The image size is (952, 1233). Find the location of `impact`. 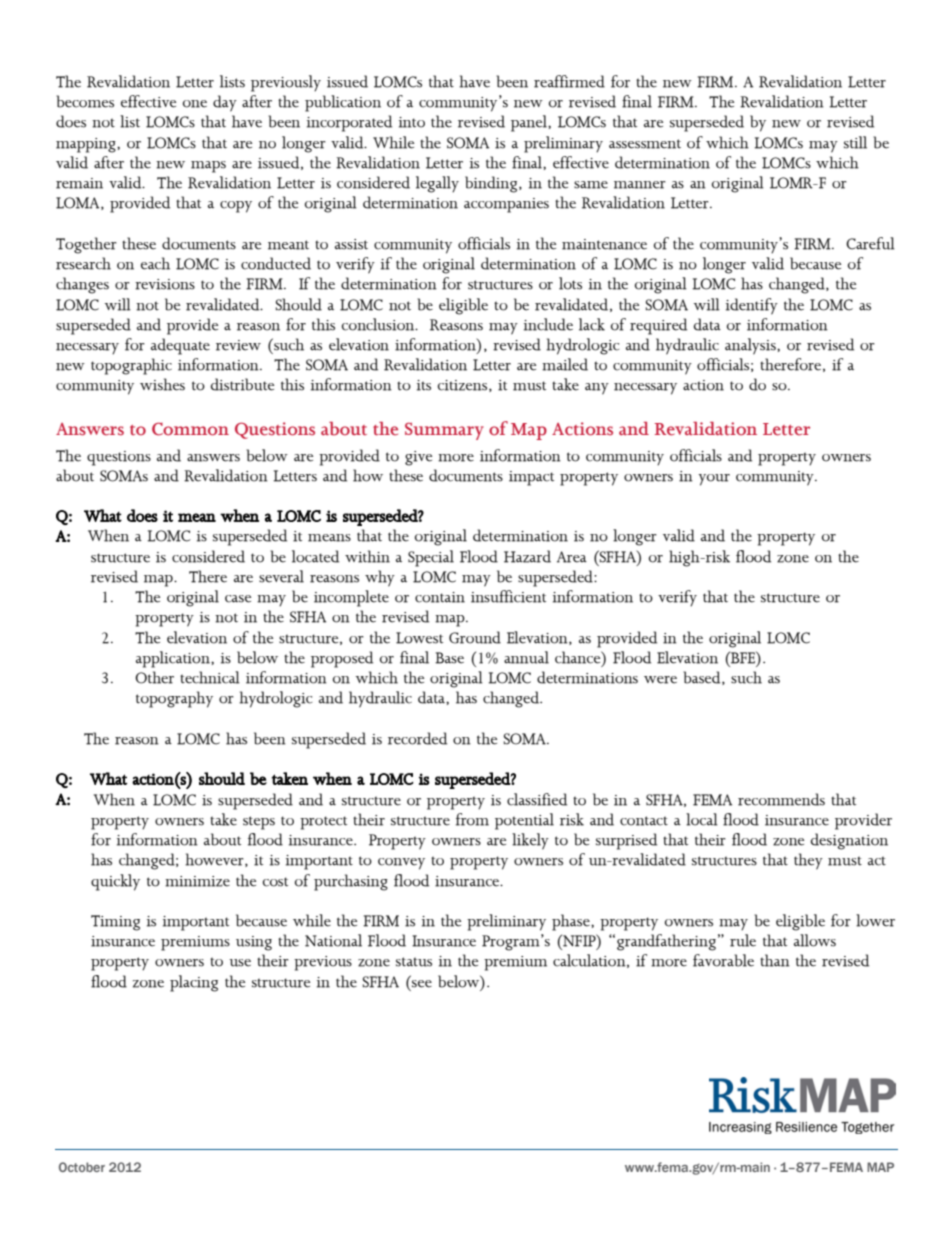

impact is located at coordinates (531, 478).
